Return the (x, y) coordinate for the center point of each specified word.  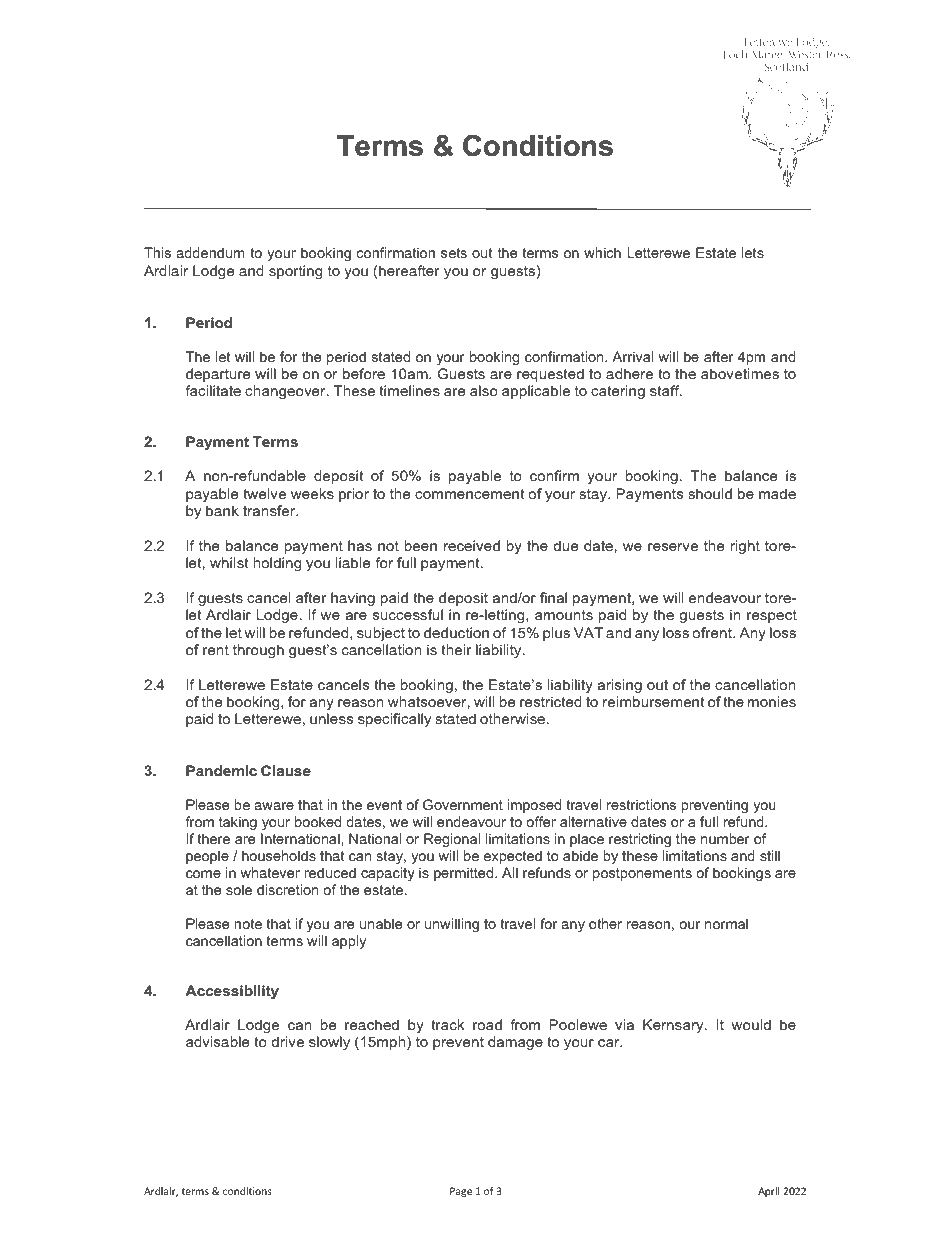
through (258, 651)
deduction (456, 632)
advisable (217, 1041)
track (447, 1024)
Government (463, 804)
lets (753, 252)
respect (772, 616)
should (710, 493)
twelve (264, 493)
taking (238, 823)
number (725, 838)
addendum (210, 252)
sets (454, 253)
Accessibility (232, 992)
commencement (470, 494)
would (751, 1024)
